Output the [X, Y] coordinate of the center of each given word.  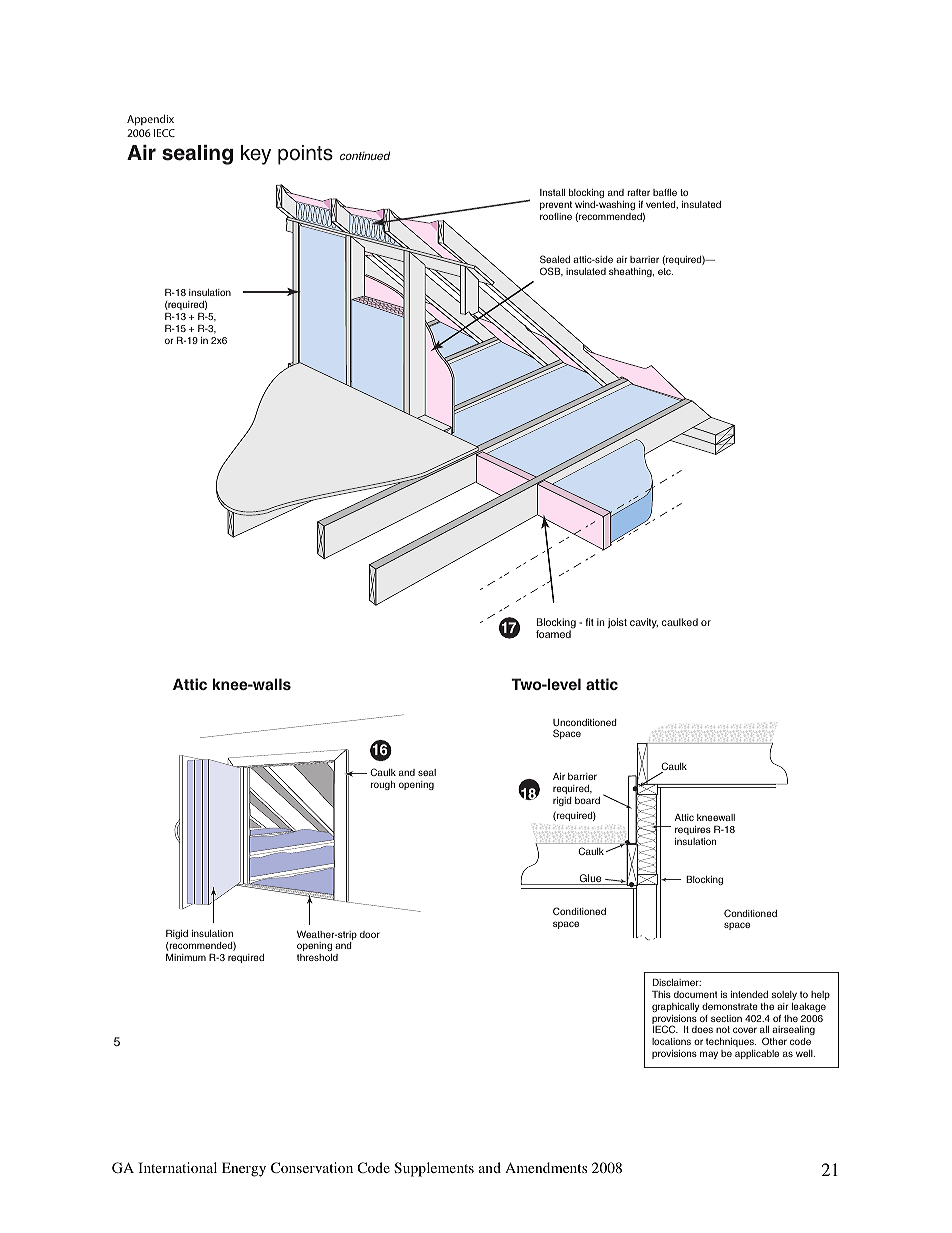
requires [693, 830]
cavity [644, 623]
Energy [244, 1169]
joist [617, 623]
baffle [665, 192]
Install [552, 192]
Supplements [434, 1169]
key [256, 155]
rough [383, 785]
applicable [757, 1054]
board [587, 800]
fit [590, 622]
